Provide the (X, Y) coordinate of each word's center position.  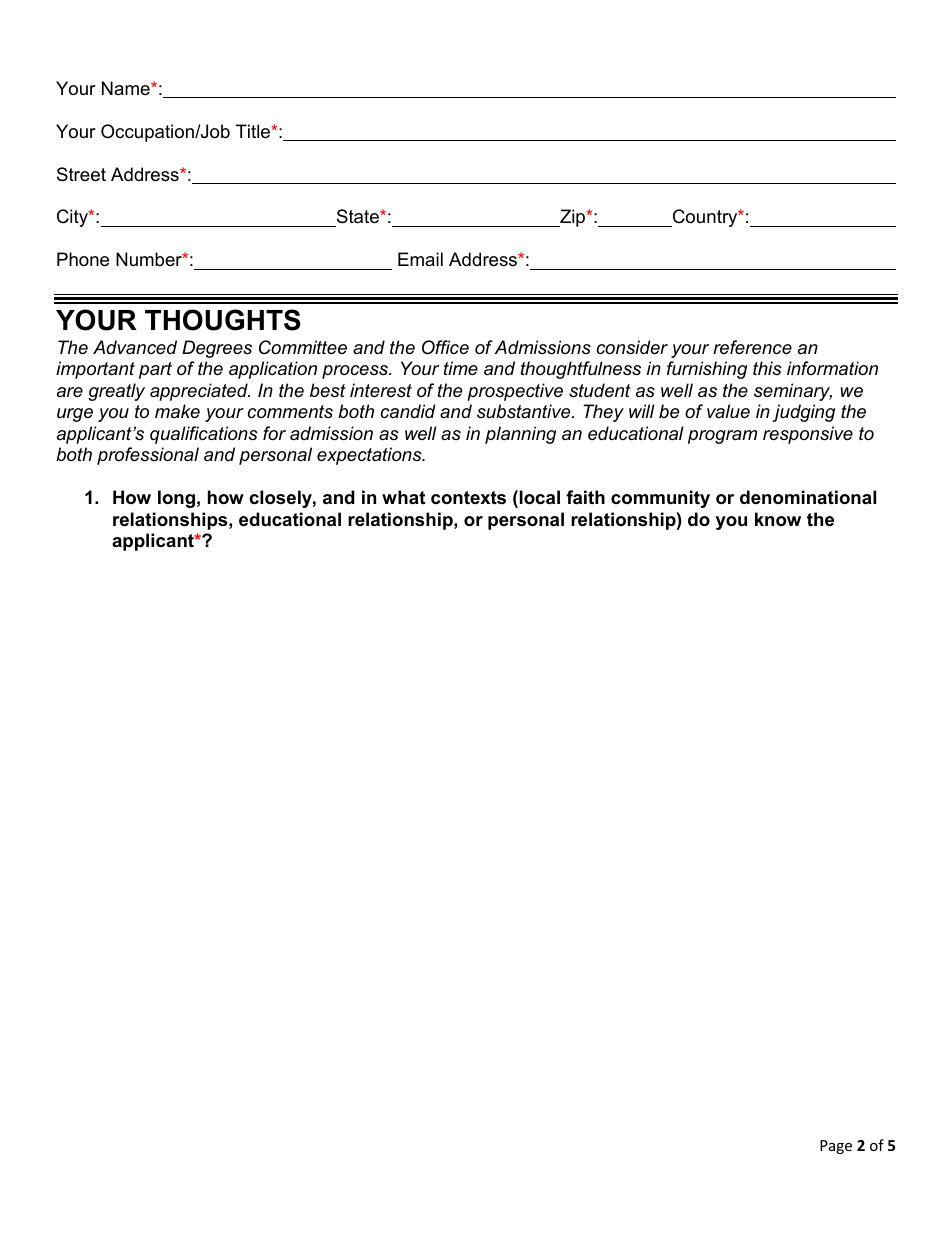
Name (127, 88)
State (357, 218)
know (778, 519)
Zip (573, 218)
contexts (468, 498)
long (176, 499)
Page (836, 1147)
